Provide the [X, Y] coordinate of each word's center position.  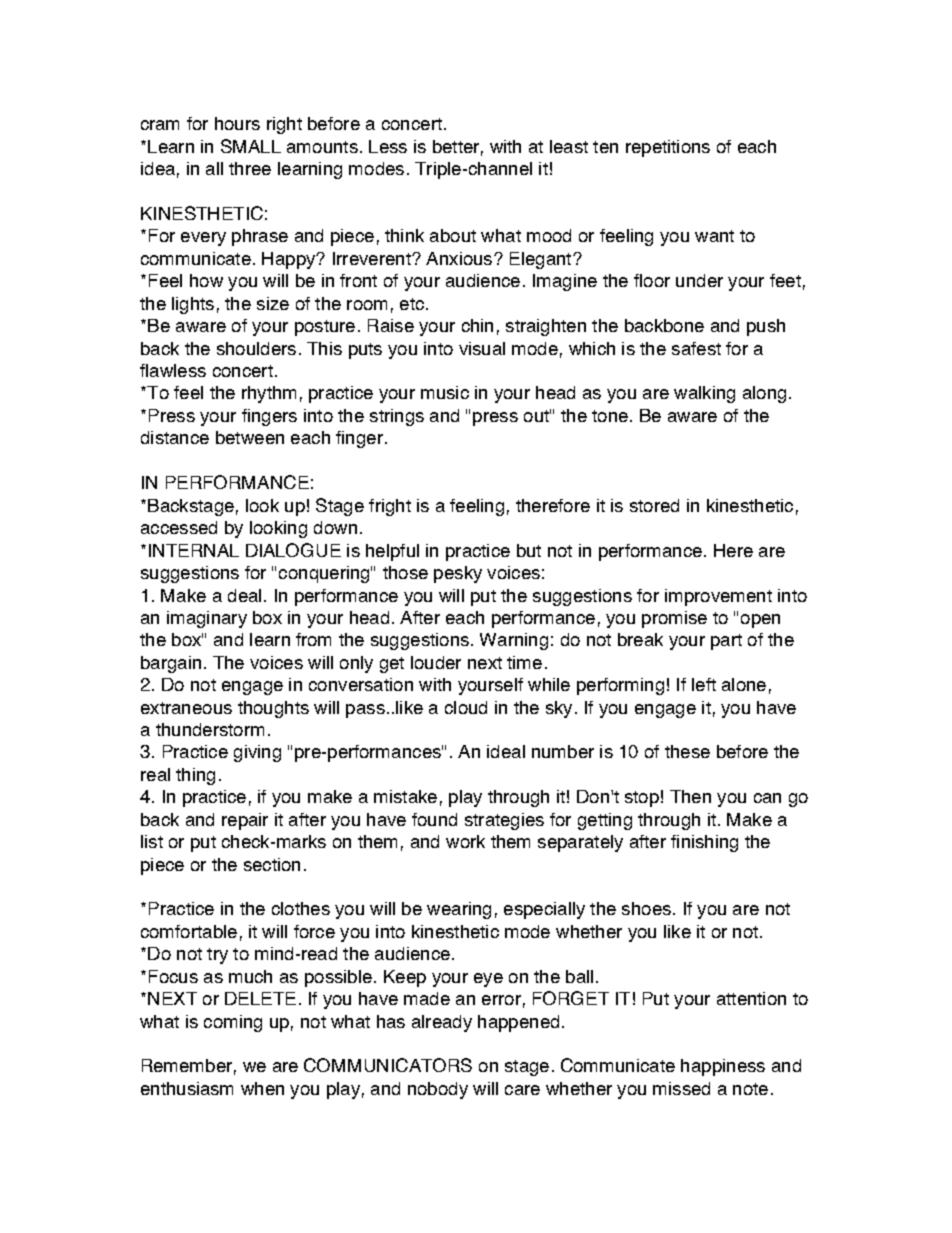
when [262, 1088]
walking [704, 394]
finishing [704, 843]
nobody [438, 1090]
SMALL [251, 146]
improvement [718, 597]
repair [245, 821]
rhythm [269, 394]
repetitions [668, 148]
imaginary [207, 619]
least [569, 146]
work [465, 841]
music [445, 392]
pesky [458, 574]
